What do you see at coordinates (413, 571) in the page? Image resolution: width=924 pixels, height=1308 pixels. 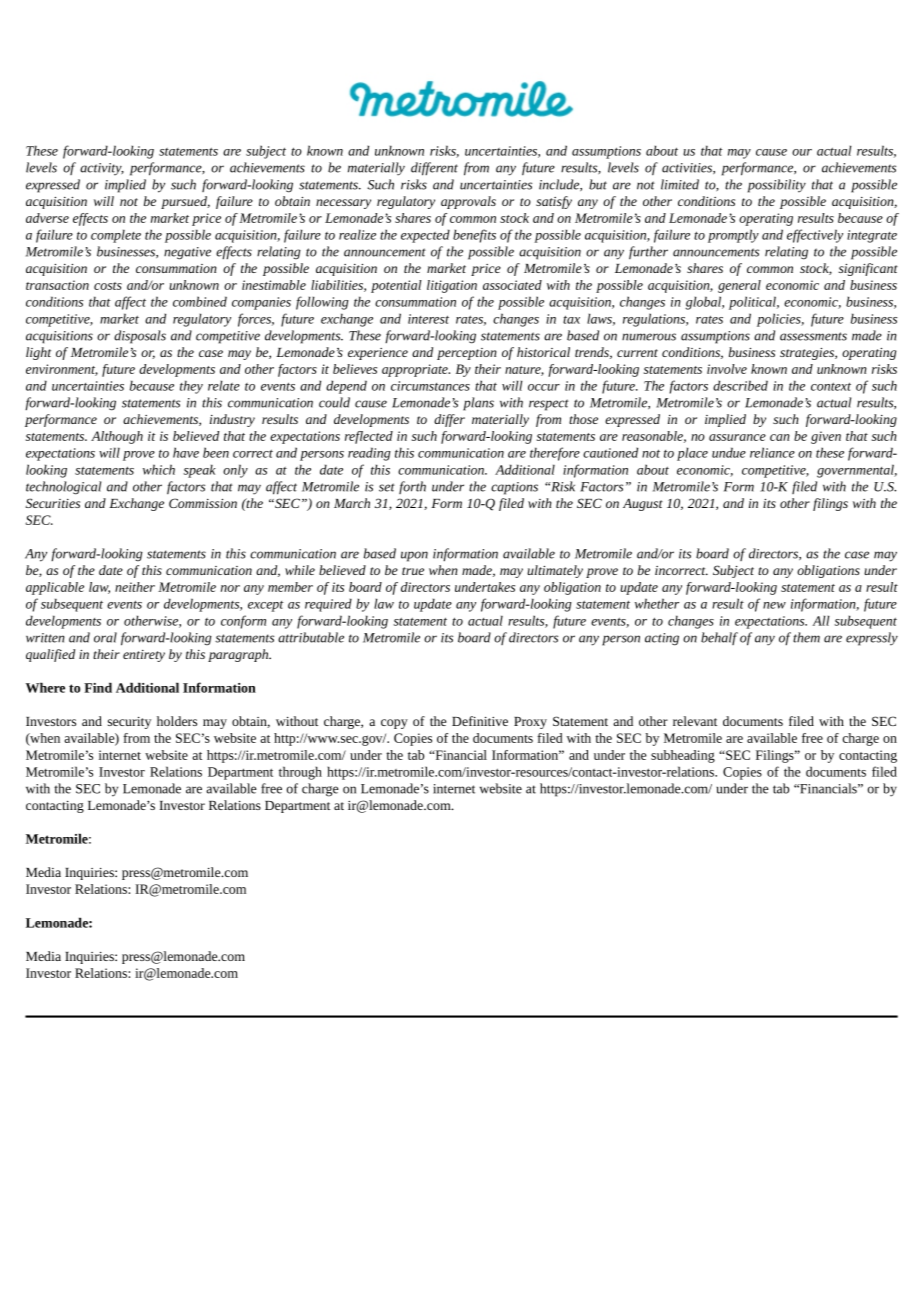 I see `true` at bounding box center [413, 571].
